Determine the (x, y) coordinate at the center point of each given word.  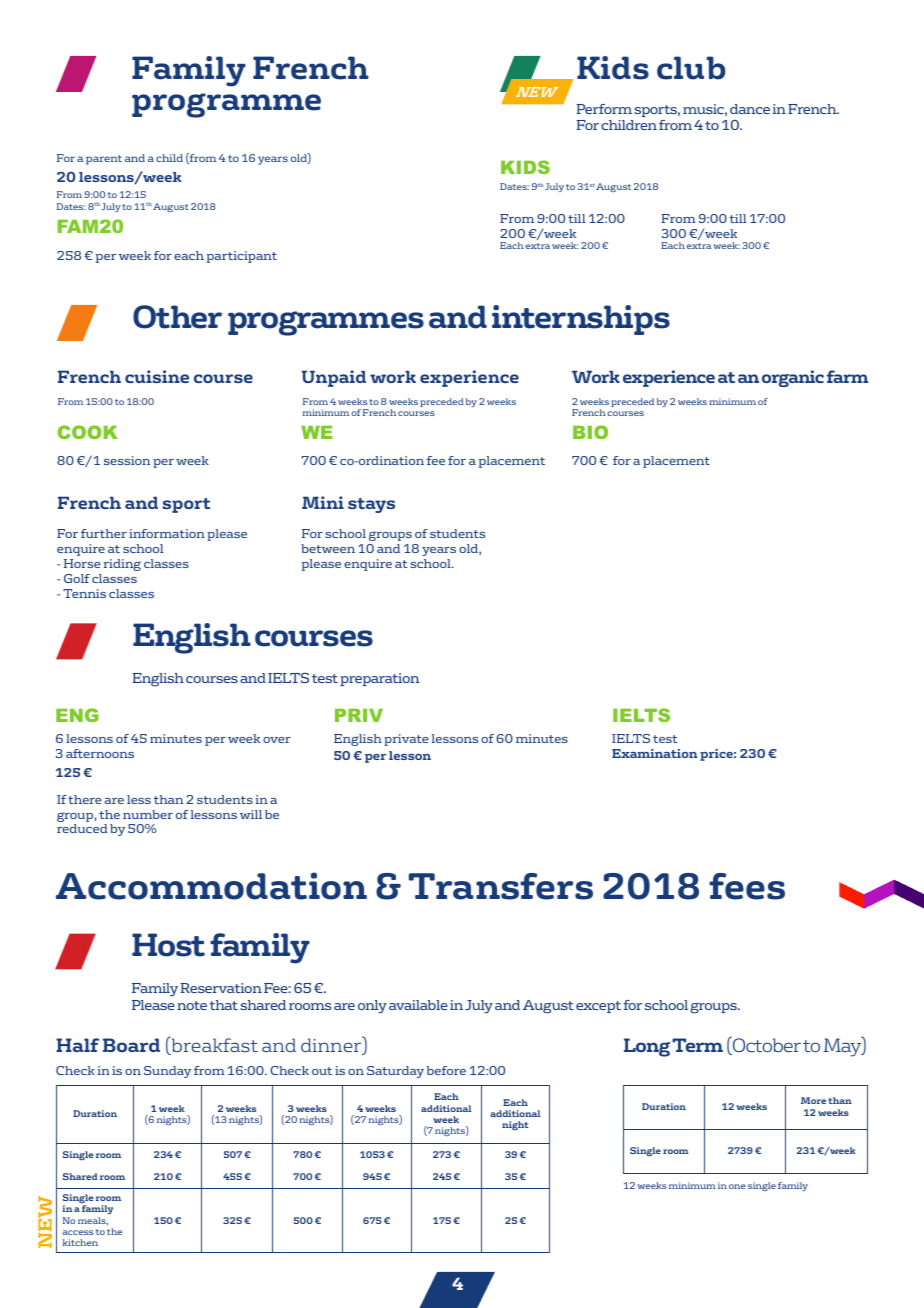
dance (750, 109)
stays (371, 505)
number (148, 814)
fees (747, 886)
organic (793, 378)
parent (104, 160)
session (127, 460)
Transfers (501, 886)
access (77, 1232)
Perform (604, 109)
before (446, 1070)
